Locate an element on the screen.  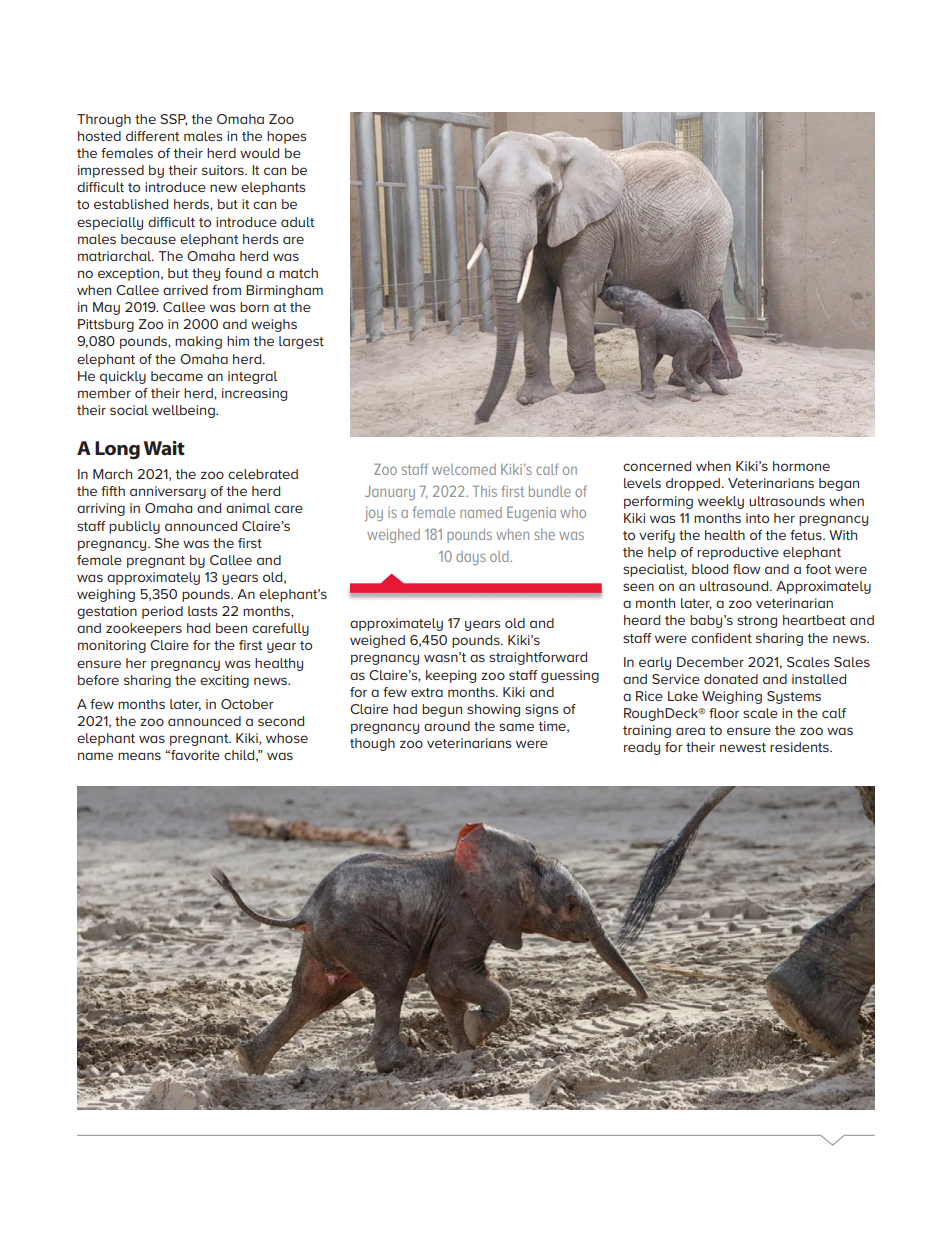
largest is located at coordinates (301, 342).
